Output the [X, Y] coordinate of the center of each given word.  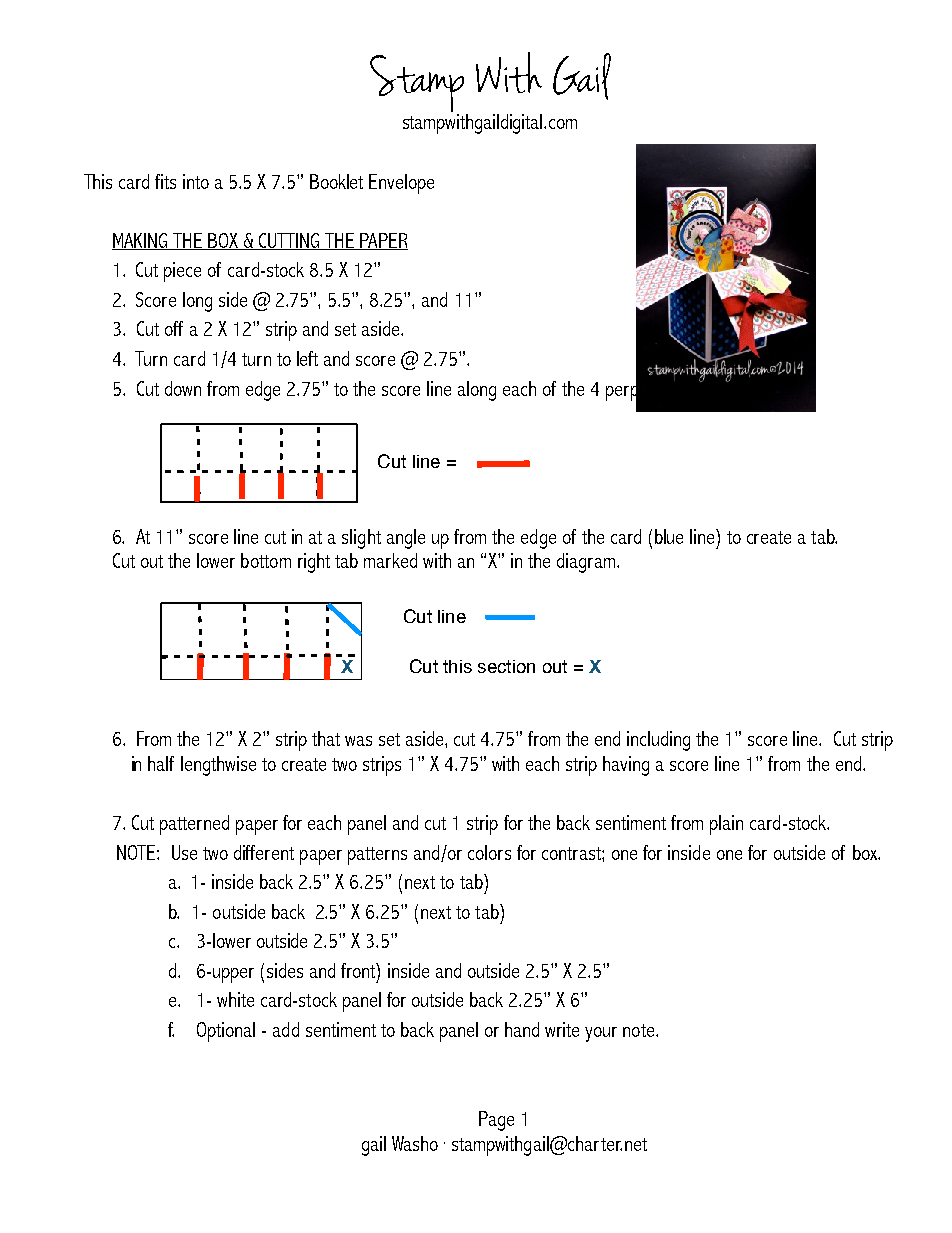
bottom [266, 560]
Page [496, 1121]
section [506, 666]
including [658, 741]
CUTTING [290, 241]
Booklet [336, 181]
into [196, 181]
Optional [226, 1032]
